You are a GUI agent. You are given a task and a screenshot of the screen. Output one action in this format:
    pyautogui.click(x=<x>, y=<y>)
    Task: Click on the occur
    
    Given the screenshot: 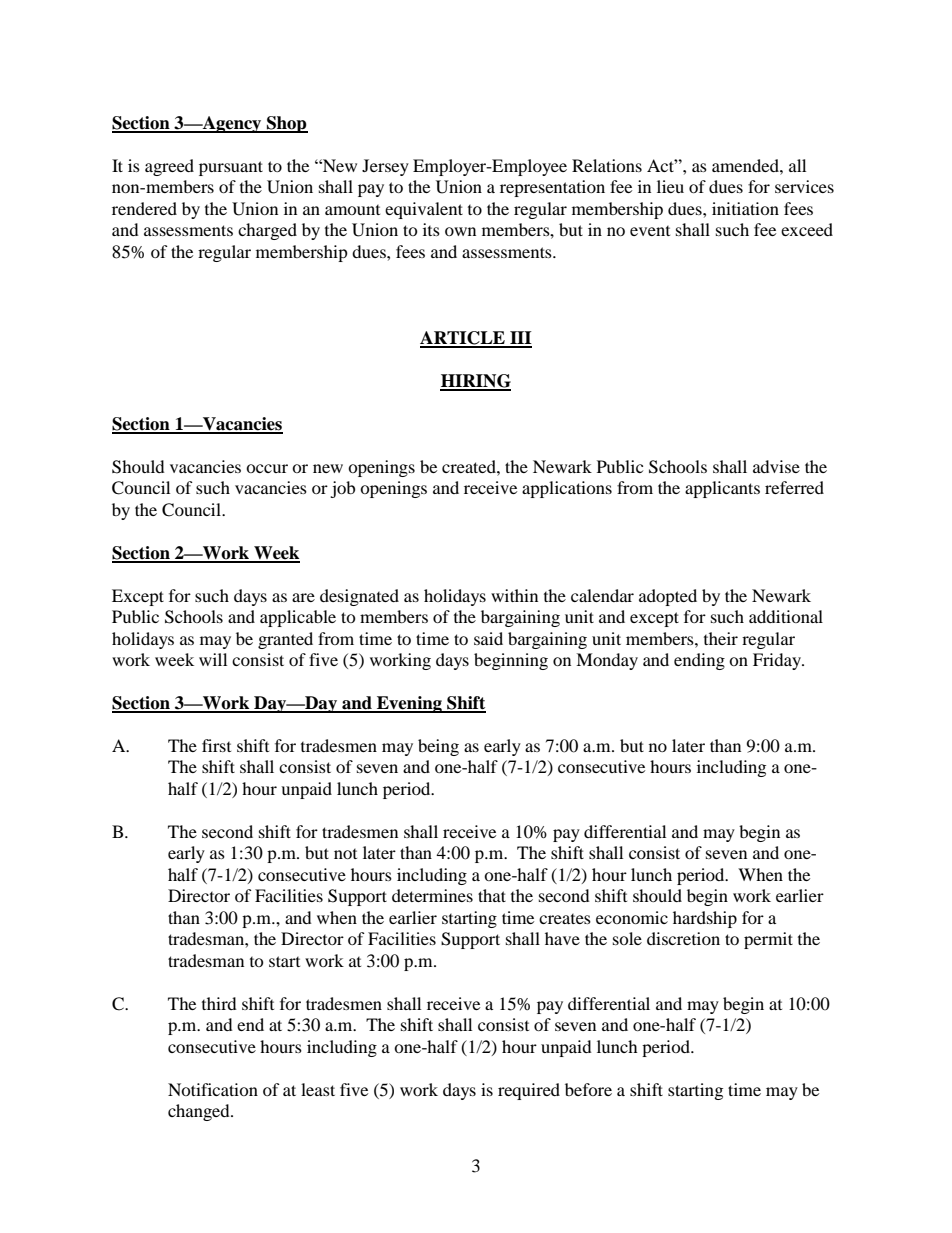 What is the action you would take?
    pyautogui.click(x=267, y=468)
